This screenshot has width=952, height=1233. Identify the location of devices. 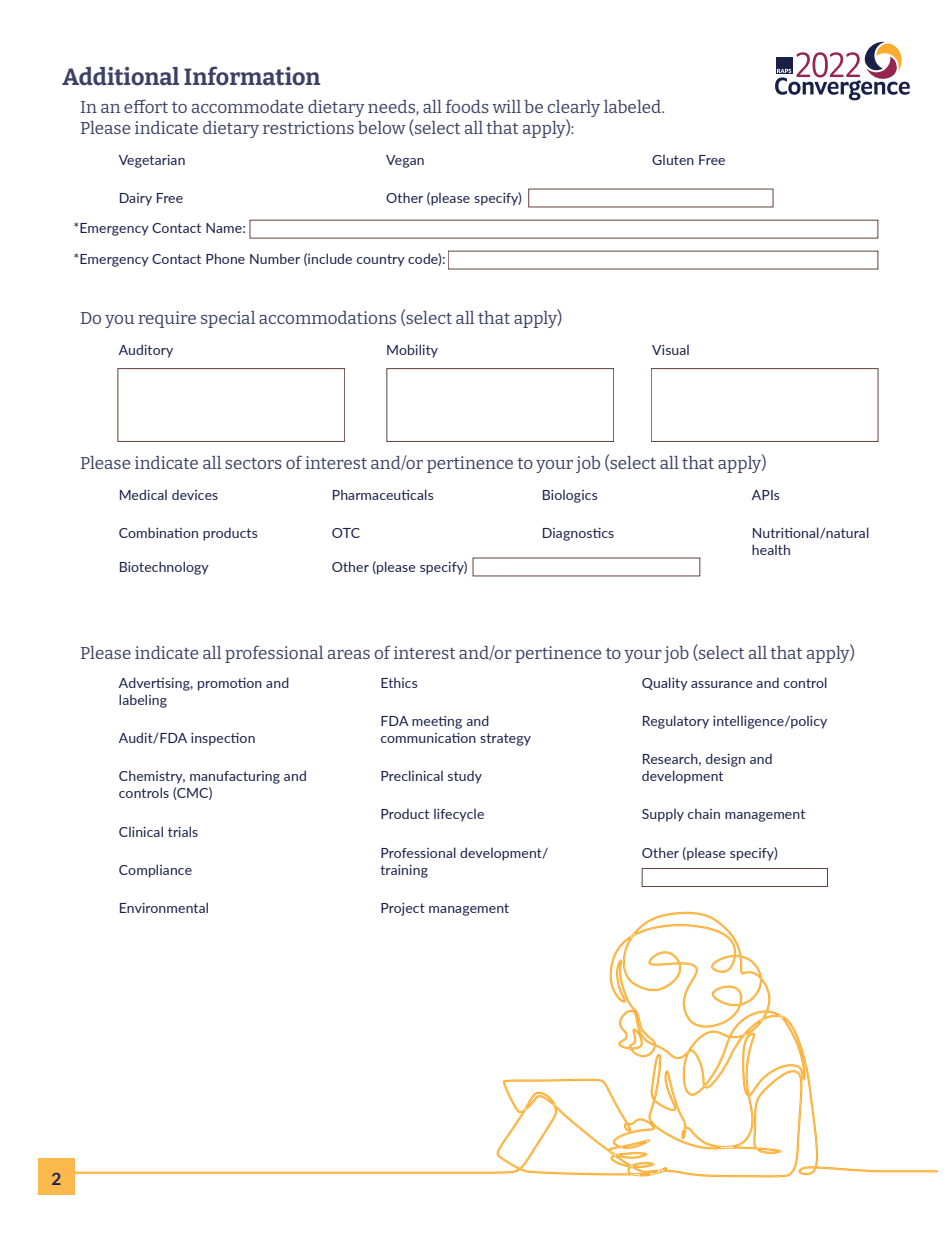
(195, 494).
